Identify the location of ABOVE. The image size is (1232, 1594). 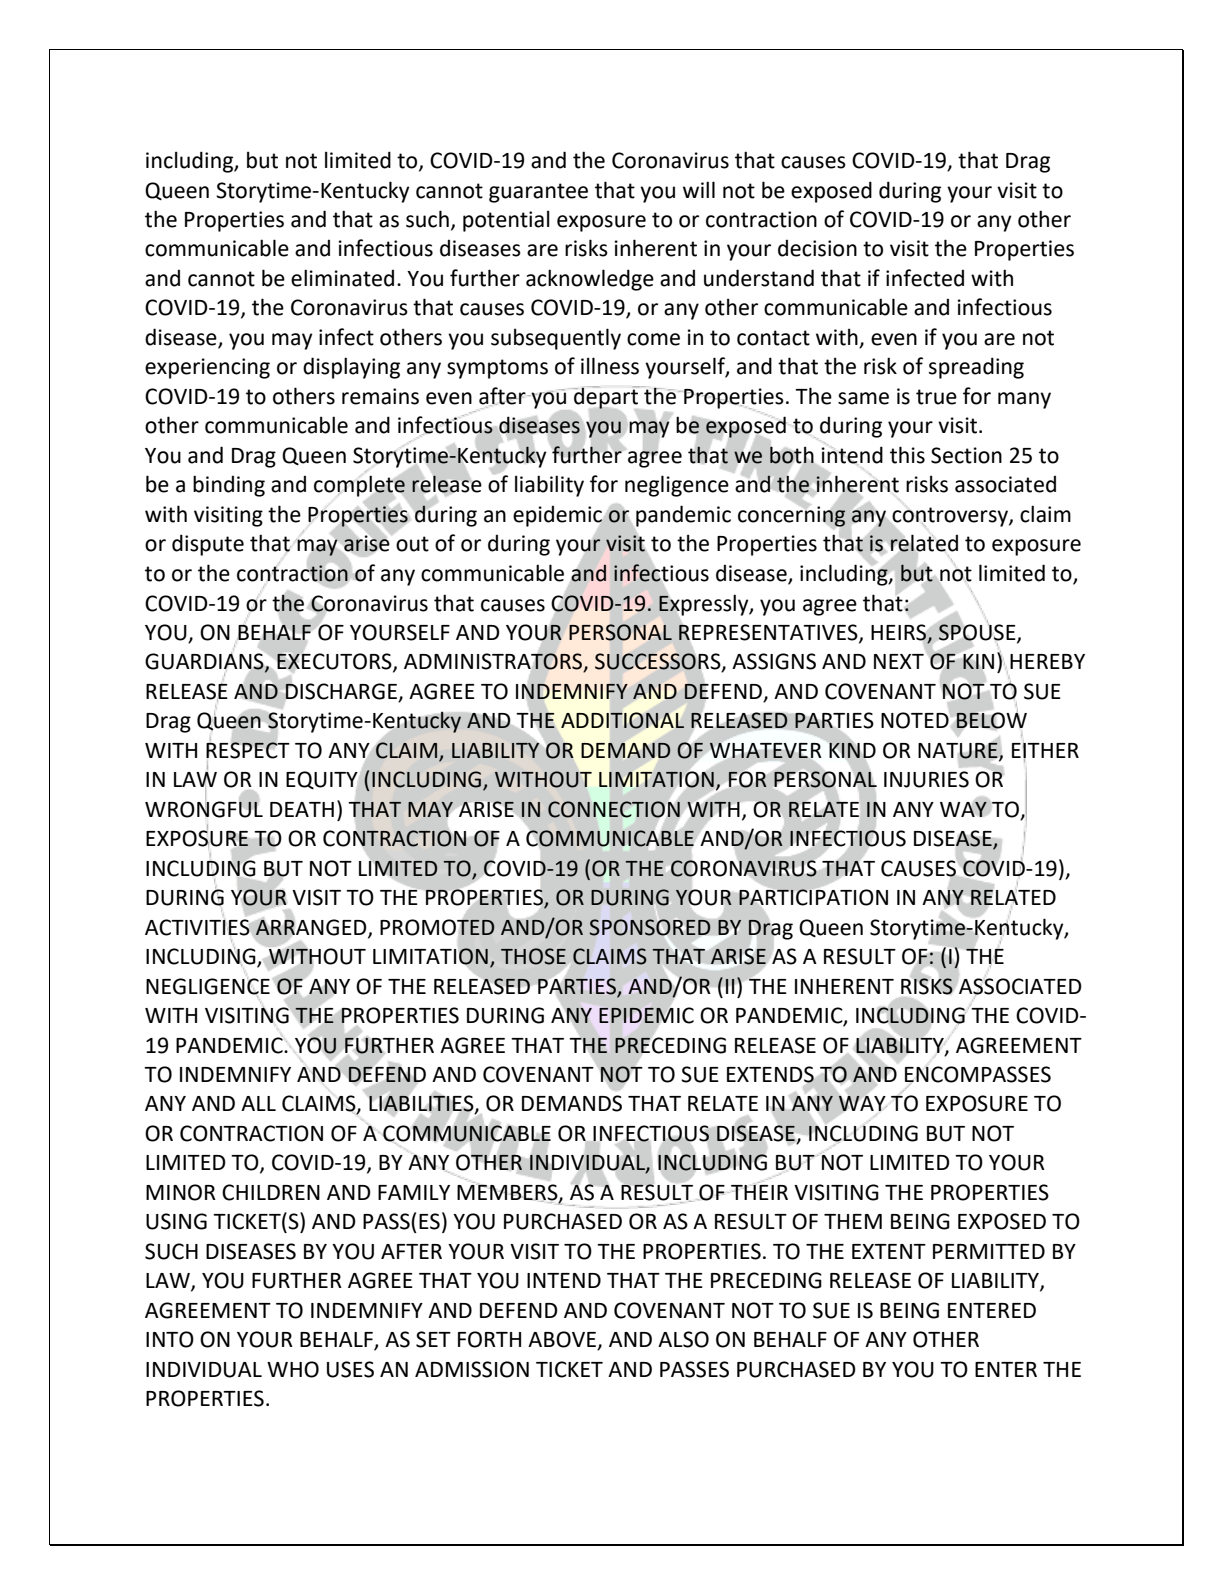
(563, 1340).
